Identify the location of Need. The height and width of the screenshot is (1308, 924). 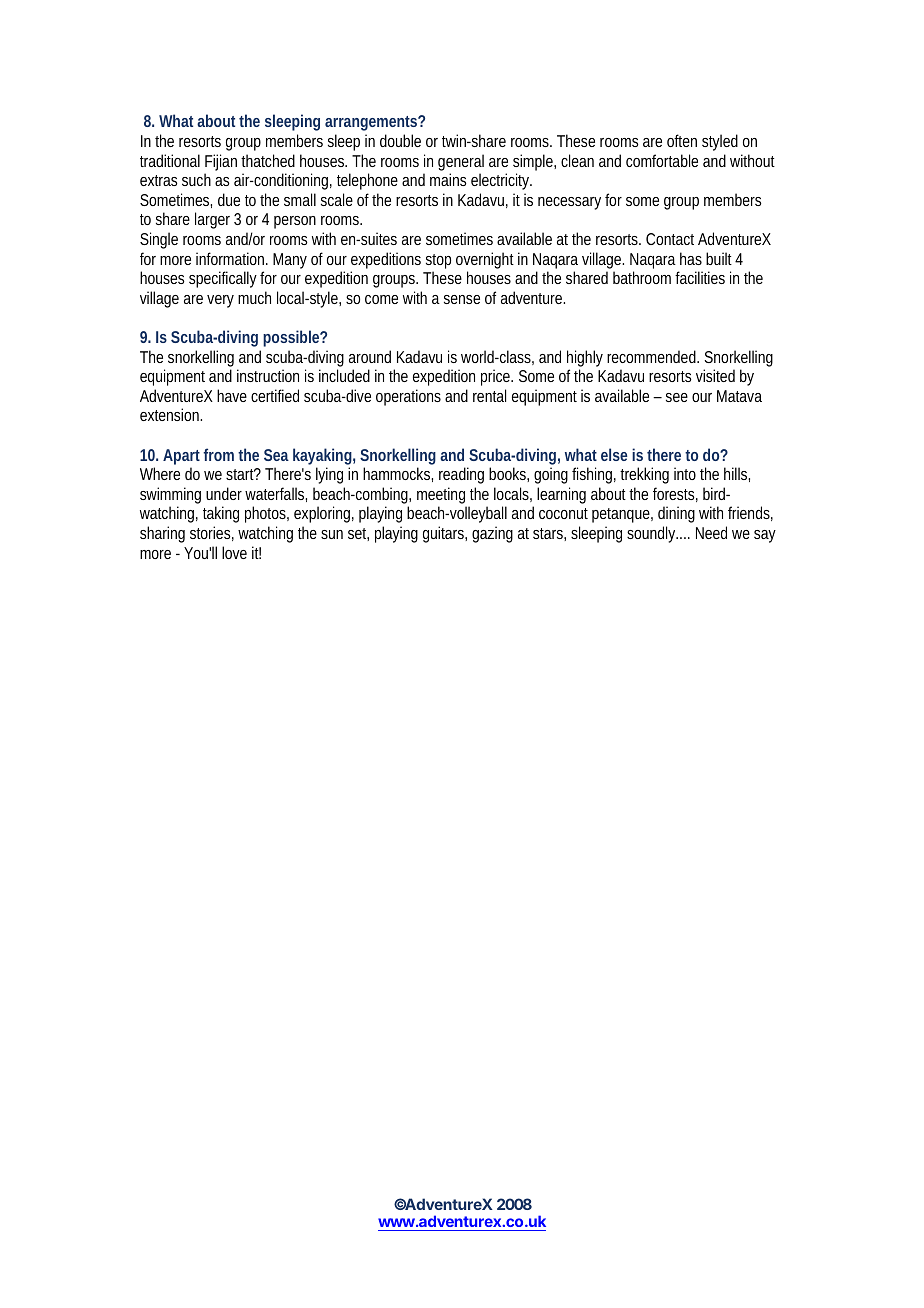
(711, 532).
